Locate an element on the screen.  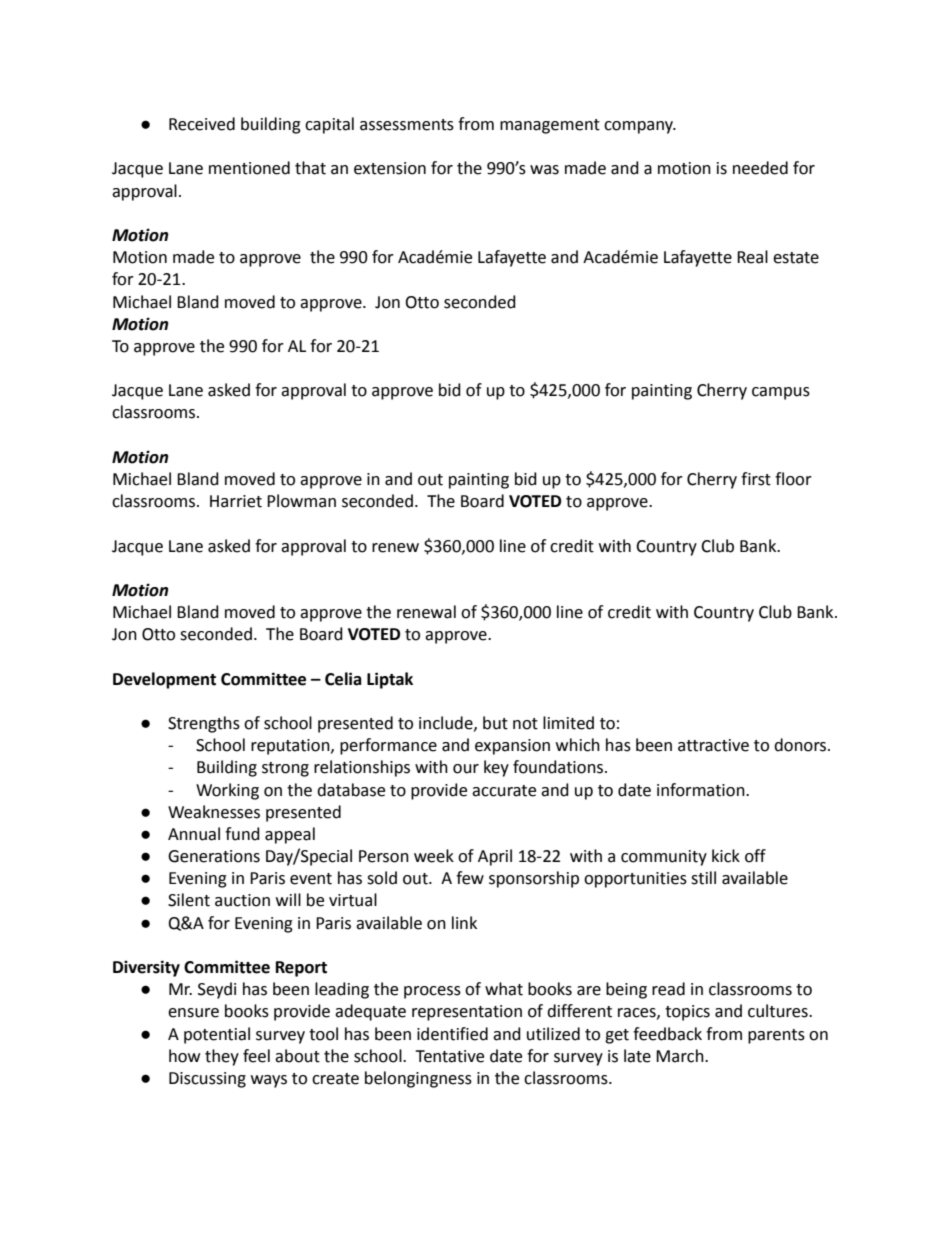
April is located at coordinates (495, 857).
